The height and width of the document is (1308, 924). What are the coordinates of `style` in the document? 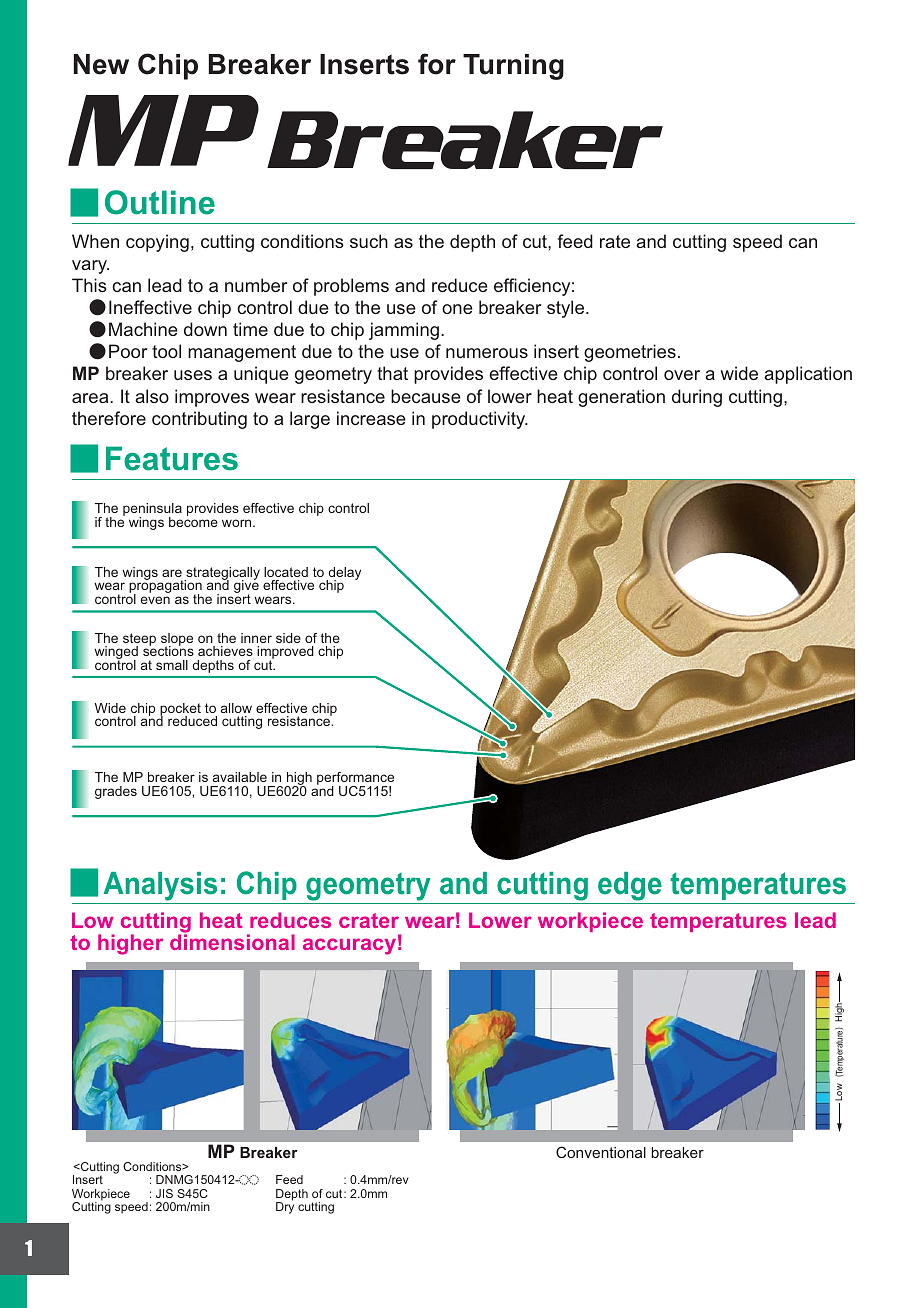 It's located at (567, 309).
